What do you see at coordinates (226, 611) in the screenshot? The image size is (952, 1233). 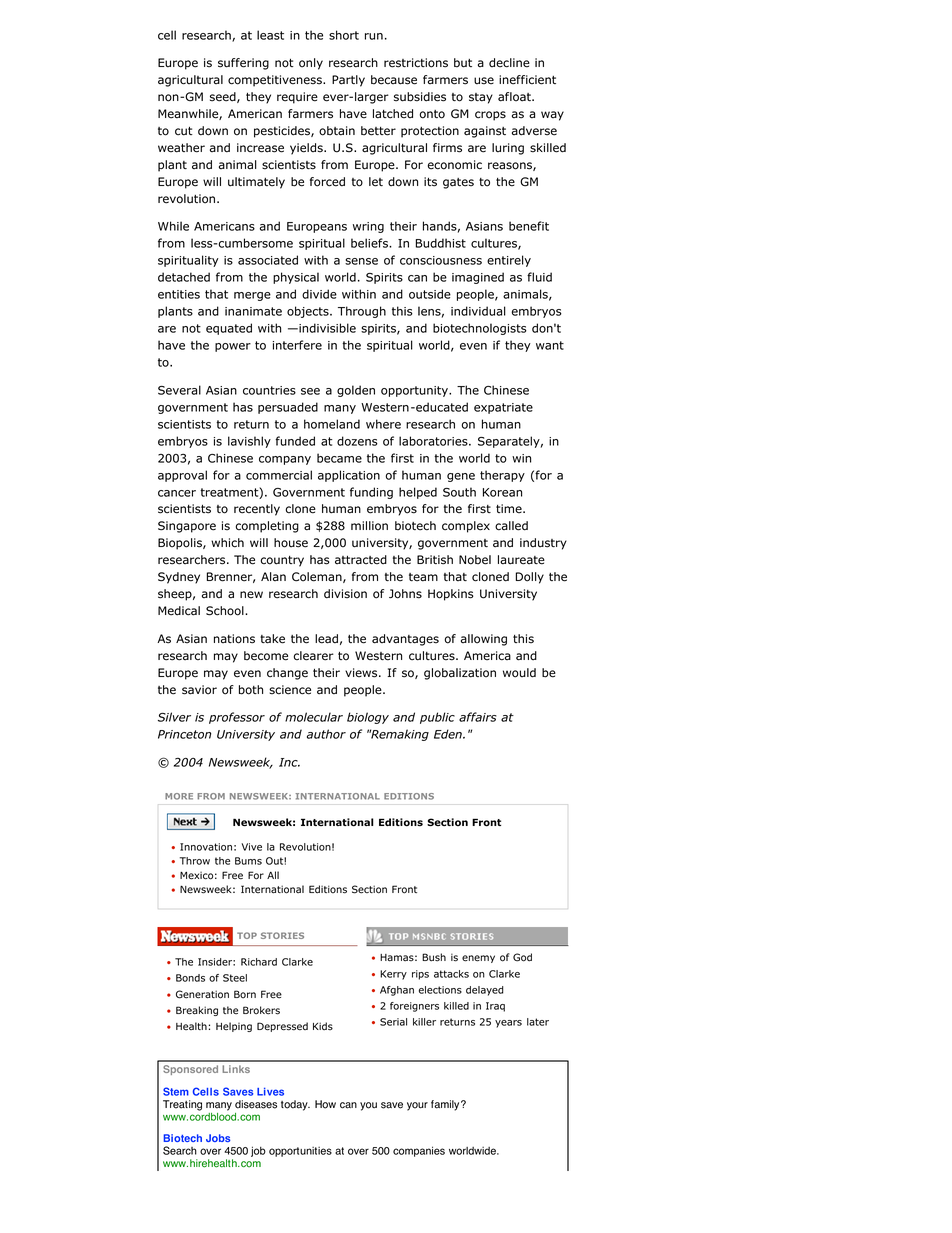 I see `School` at bounding box center [226, 611].
